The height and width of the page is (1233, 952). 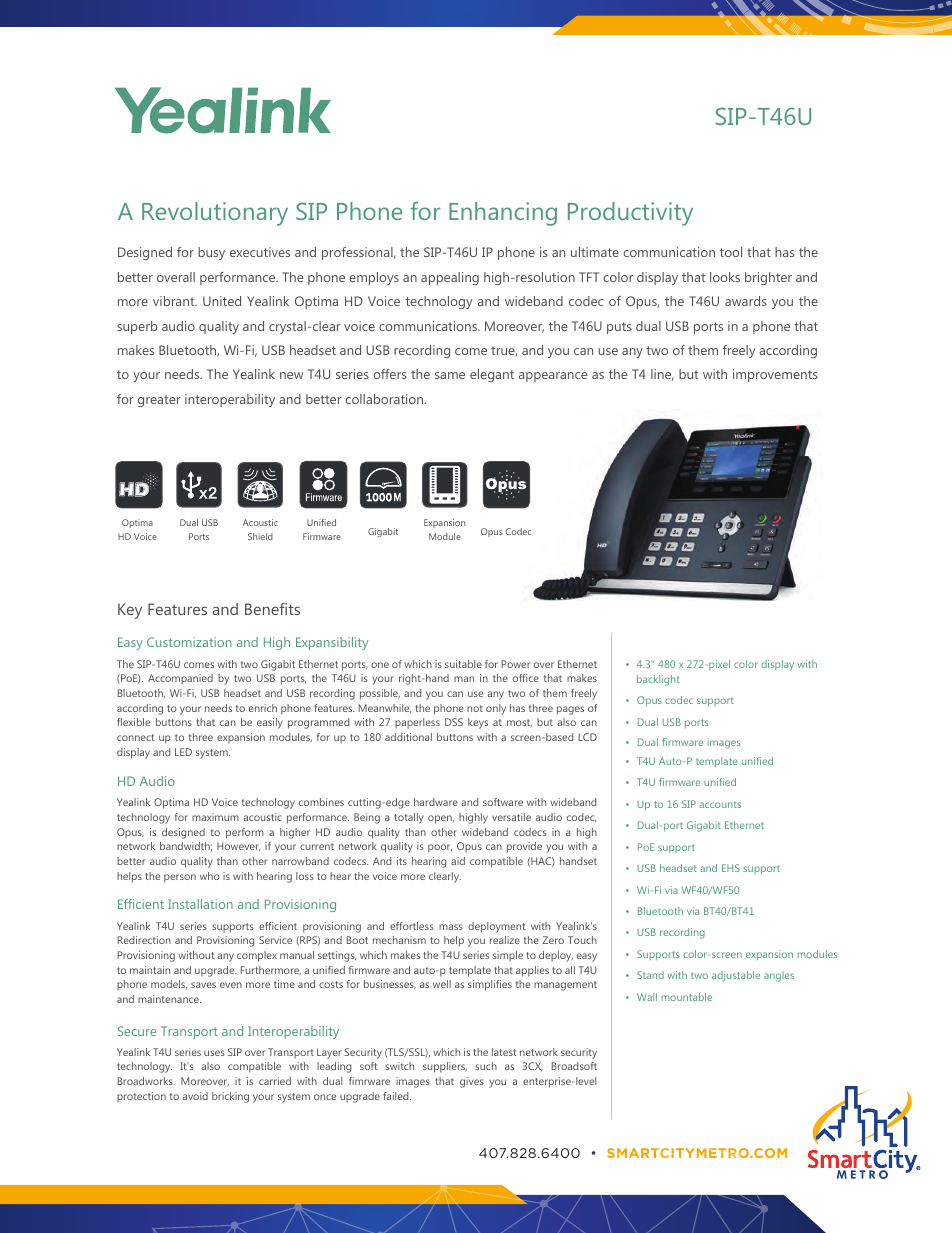 What do you see at coordinates (658, 680) in the page?
I see `backlight` at bounding box center [658, 680].
